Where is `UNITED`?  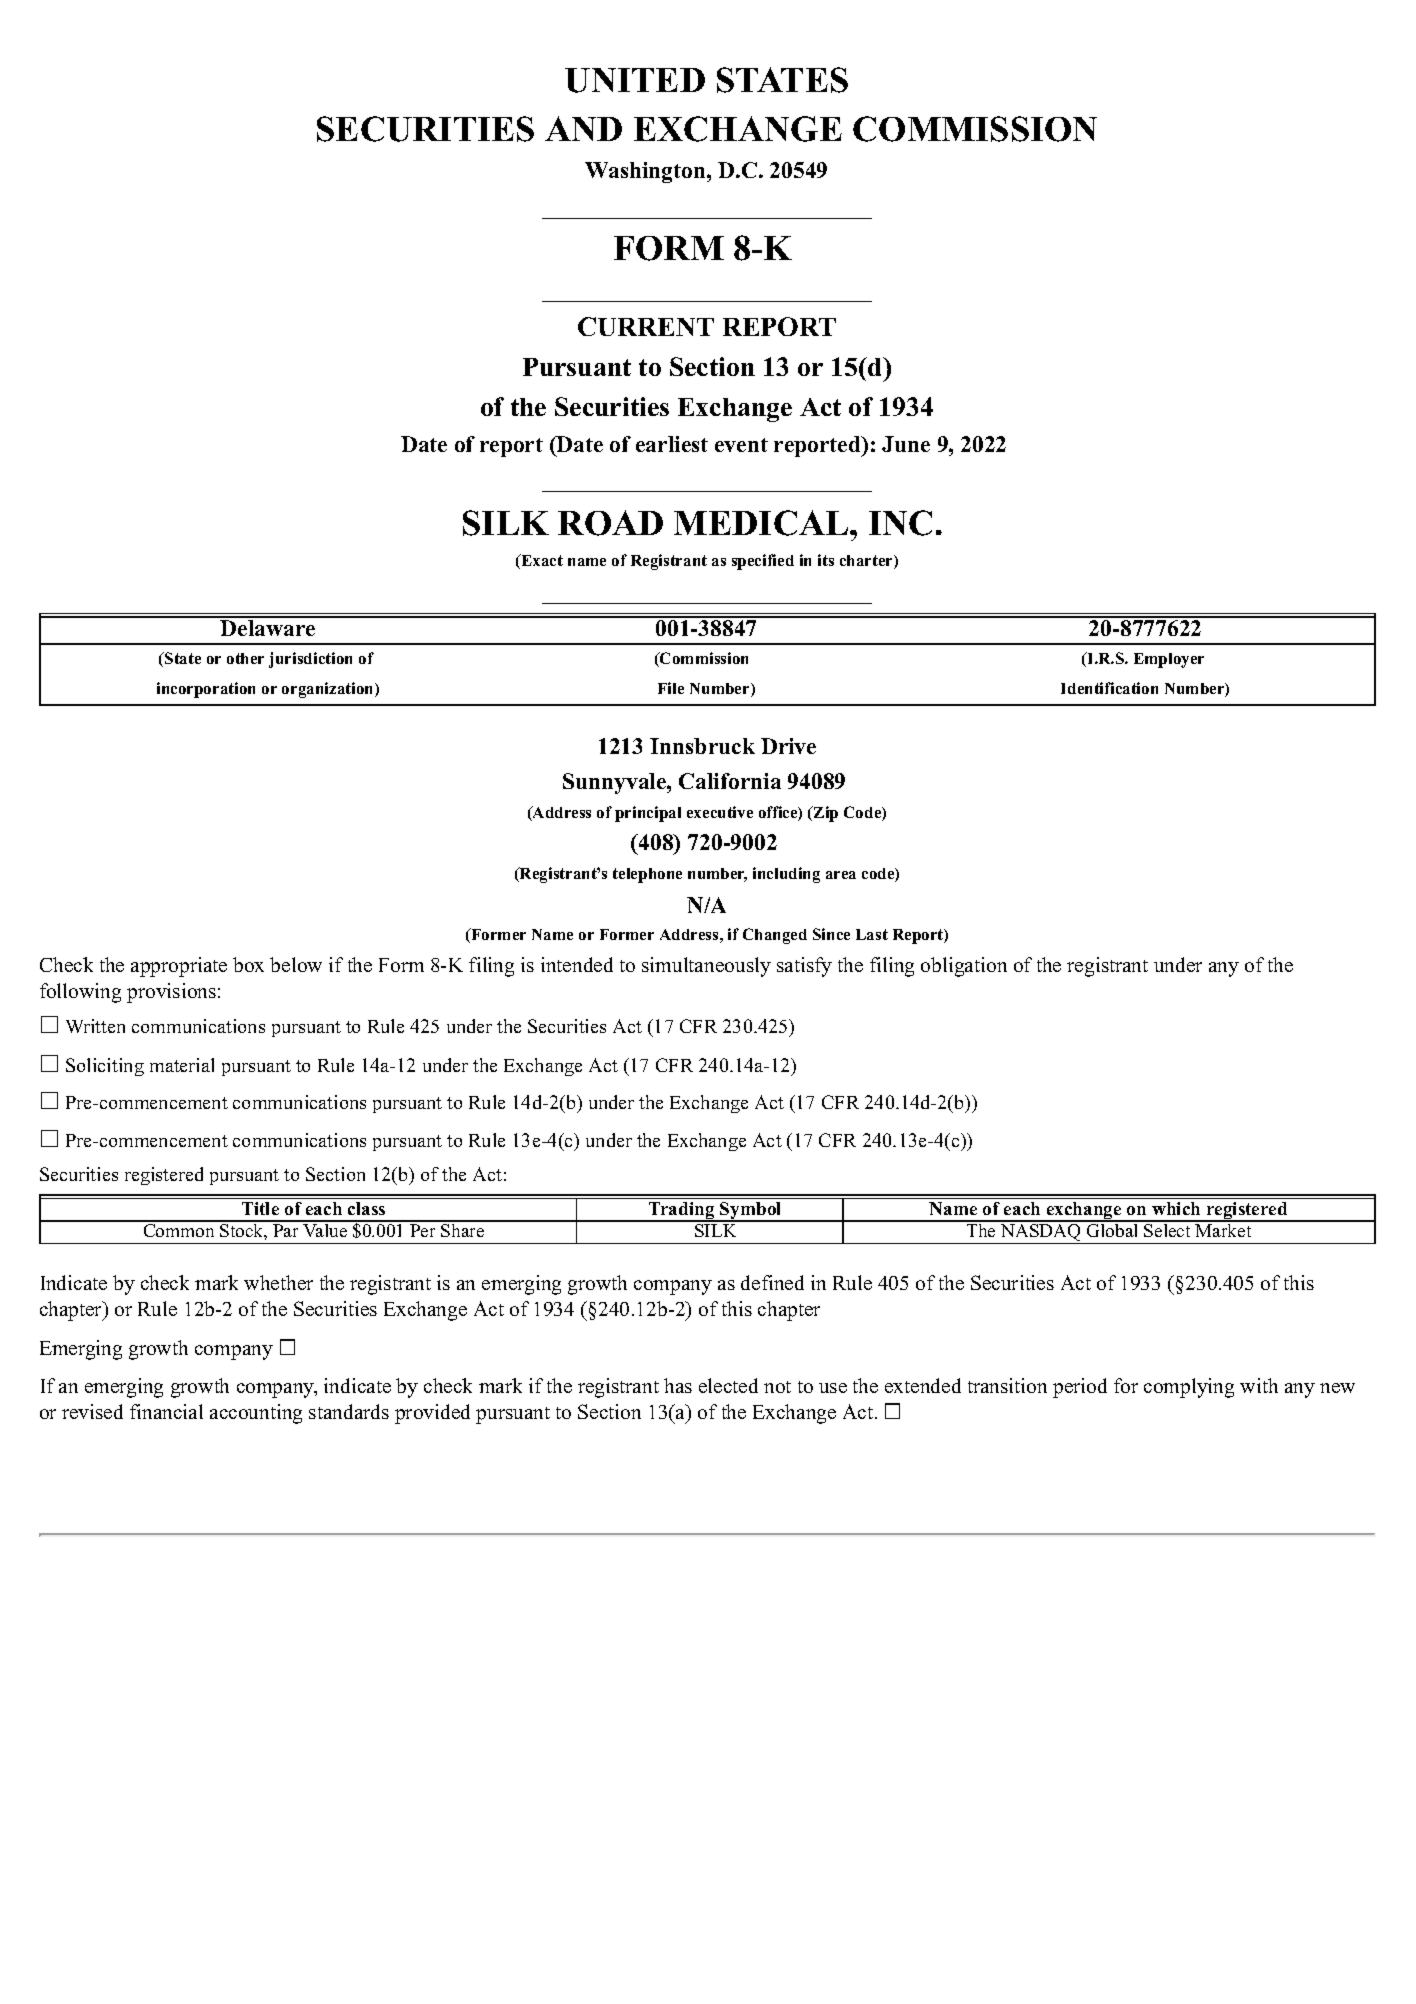
UNITED is located at coordinates (635, 80).
